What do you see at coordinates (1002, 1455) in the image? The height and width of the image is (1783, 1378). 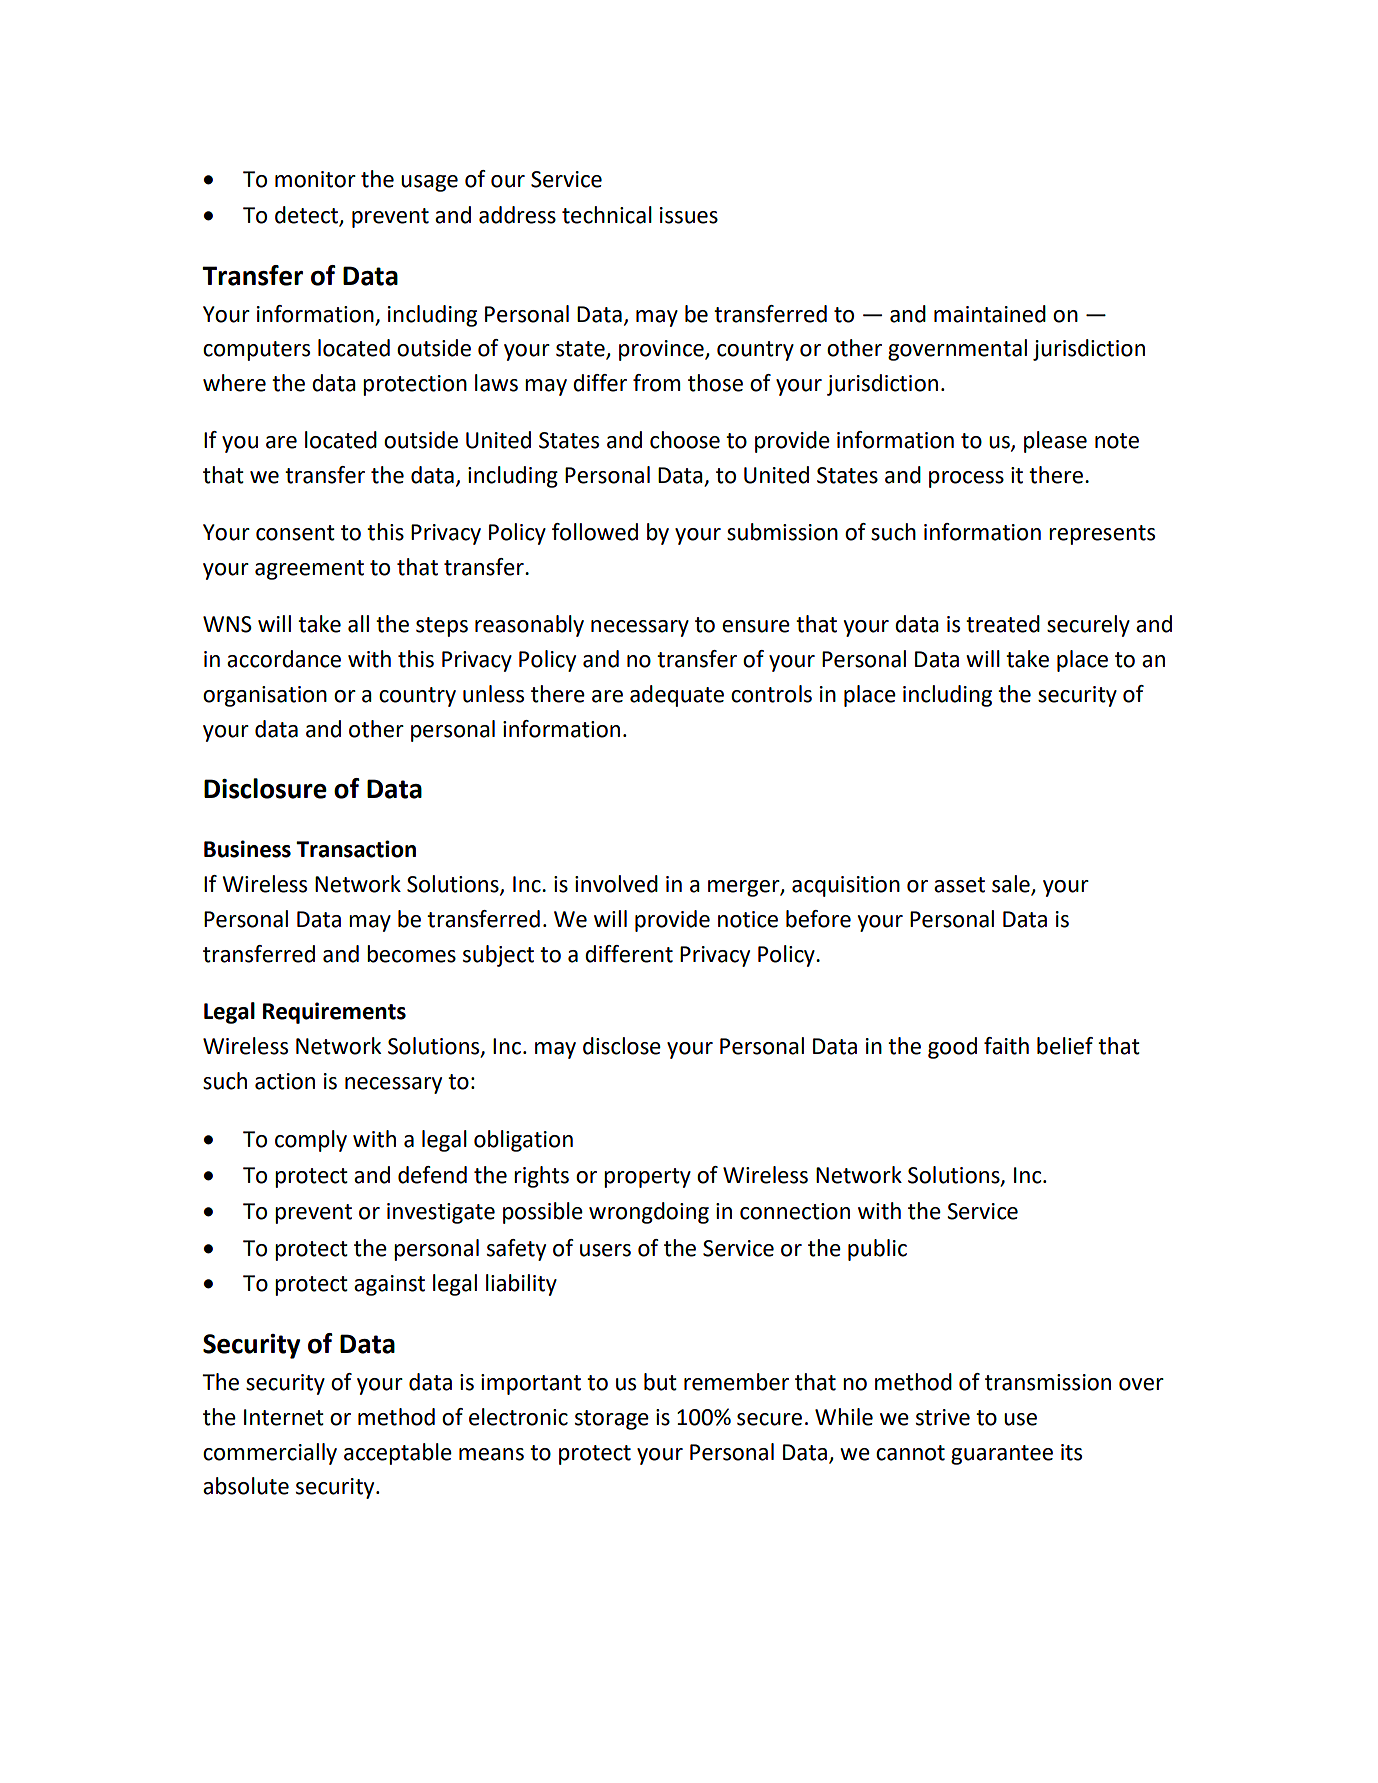 I see `guarantee` at bounding box center [1002, 1455].
